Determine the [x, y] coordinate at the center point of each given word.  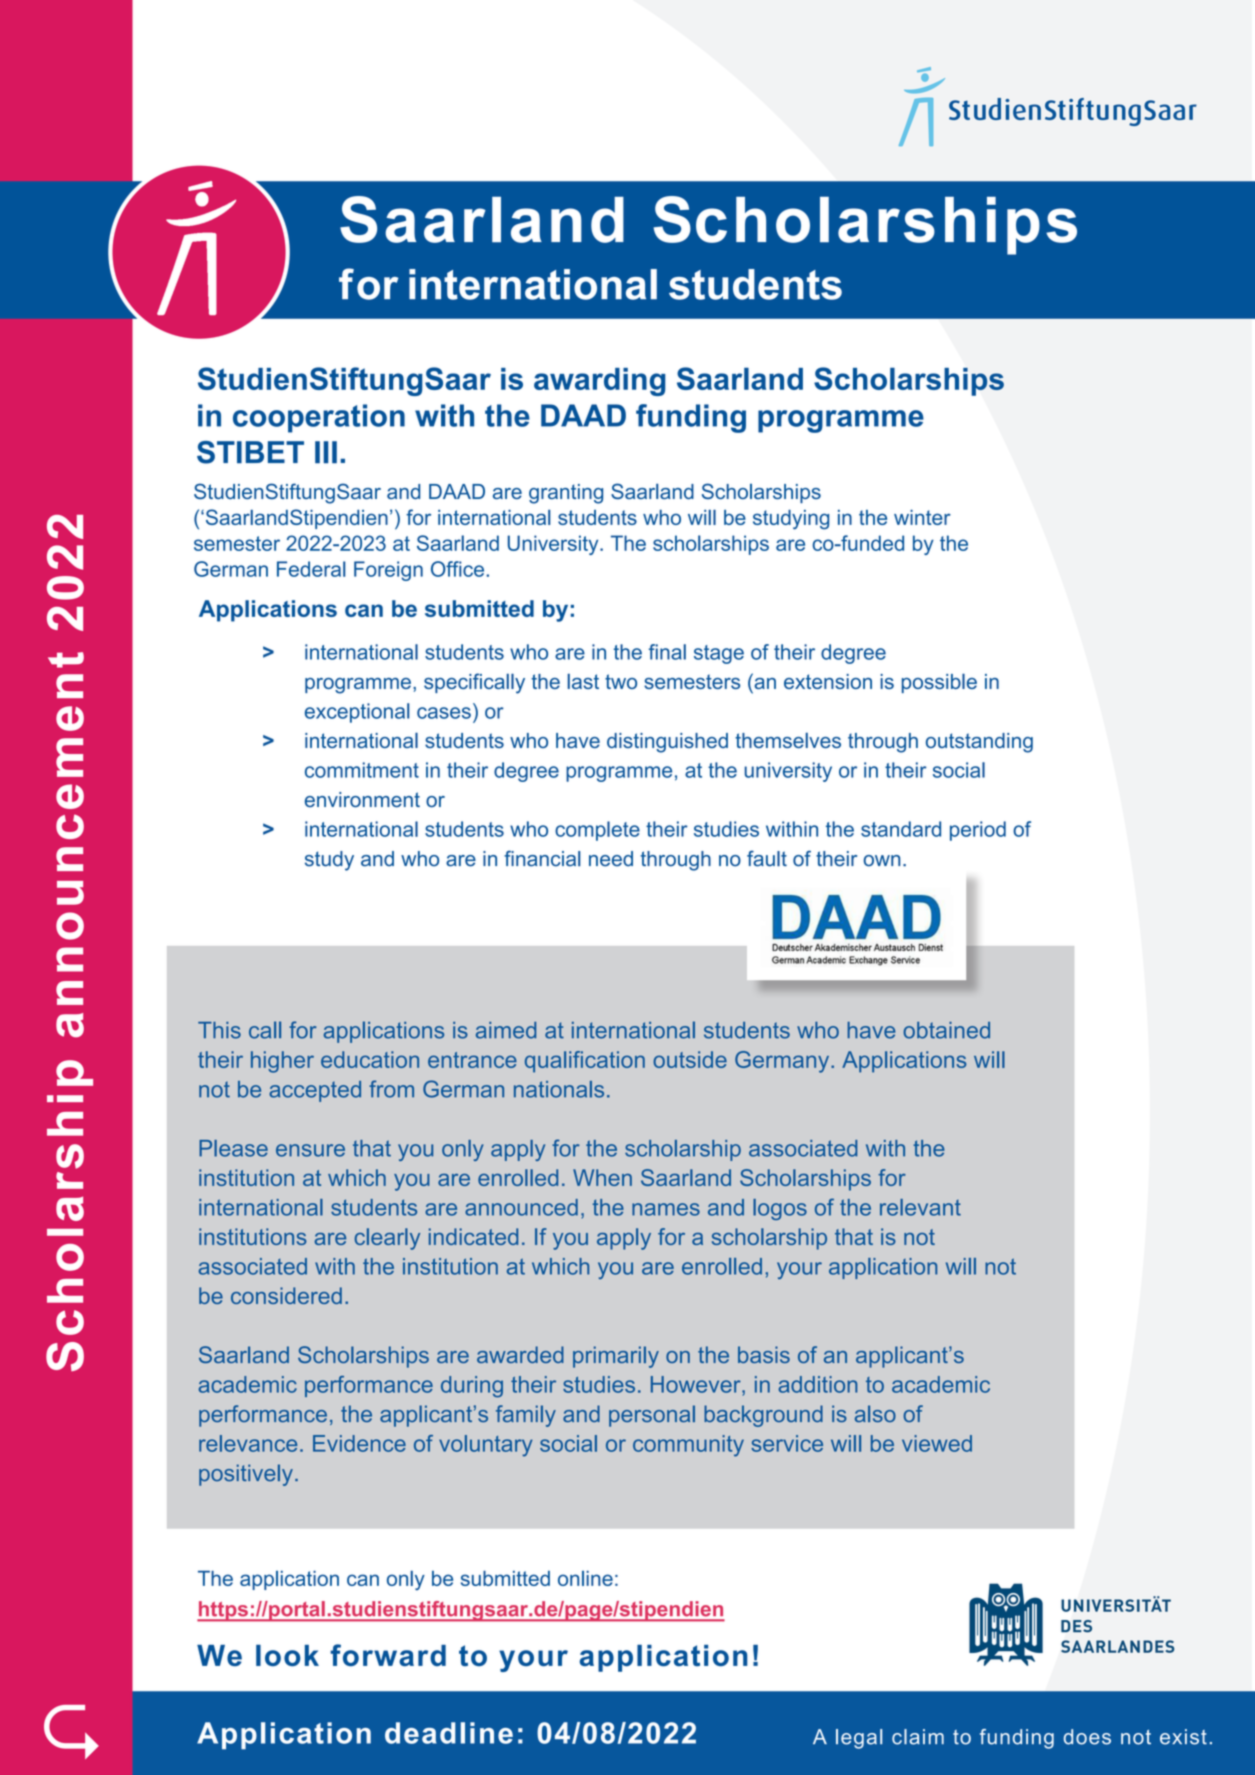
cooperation [319, 418]
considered [286, 1295]
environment [362, 799]
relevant [920, 1207]
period [978, 831]
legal [859, 1739]
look [287, 1655]
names [666, 1209]
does [1087, 1737]
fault [767, 859]
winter [922, 517]
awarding [599, 382]
